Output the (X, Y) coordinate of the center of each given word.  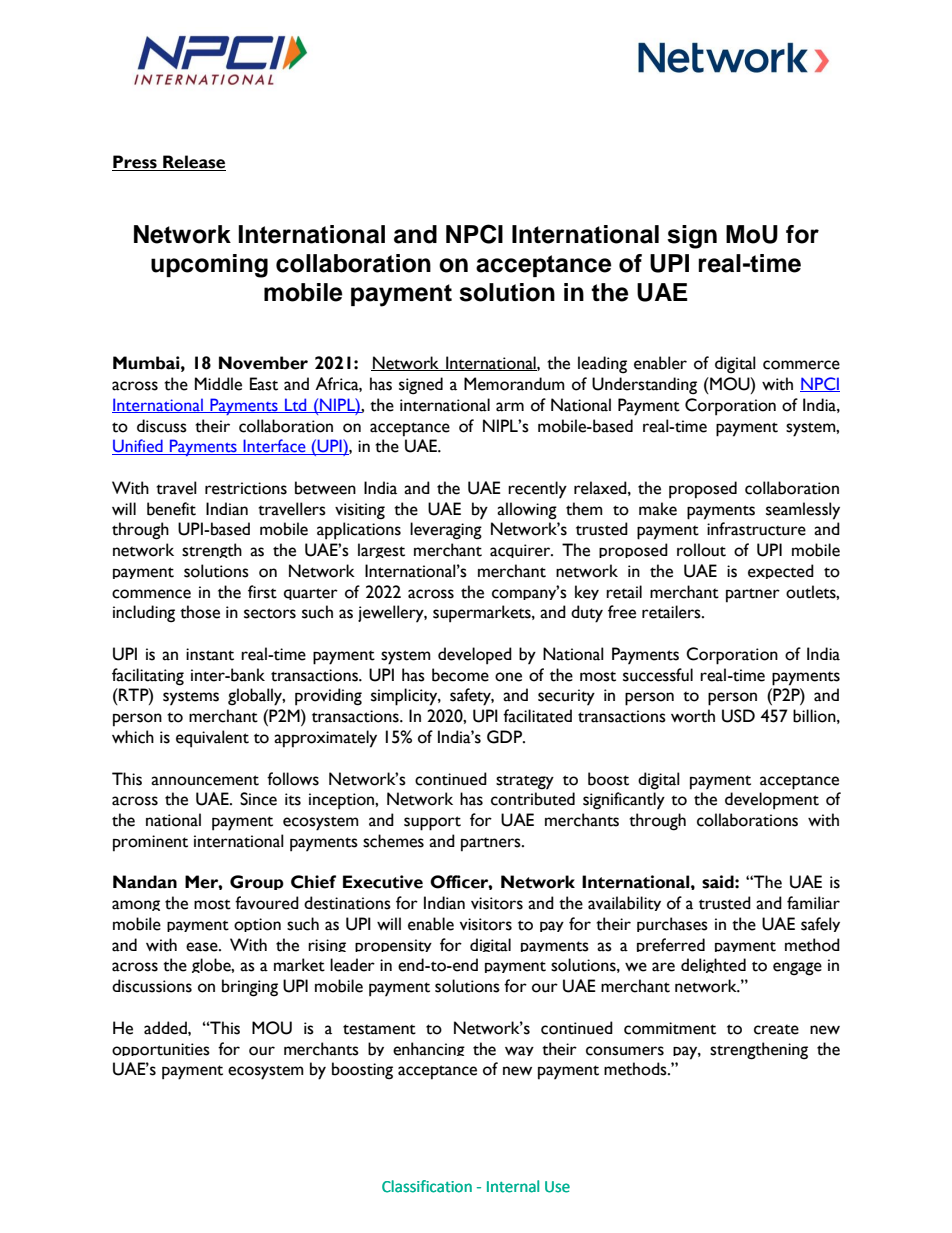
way (519, 1051)
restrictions (246, 488)
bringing (250, 988)
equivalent (212, 739)
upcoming (209, 266)
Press (135, 163)
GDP (506, 737)
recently (537, 490)
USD (738, 716)
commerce (801, 365)
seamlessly (803, 511)
